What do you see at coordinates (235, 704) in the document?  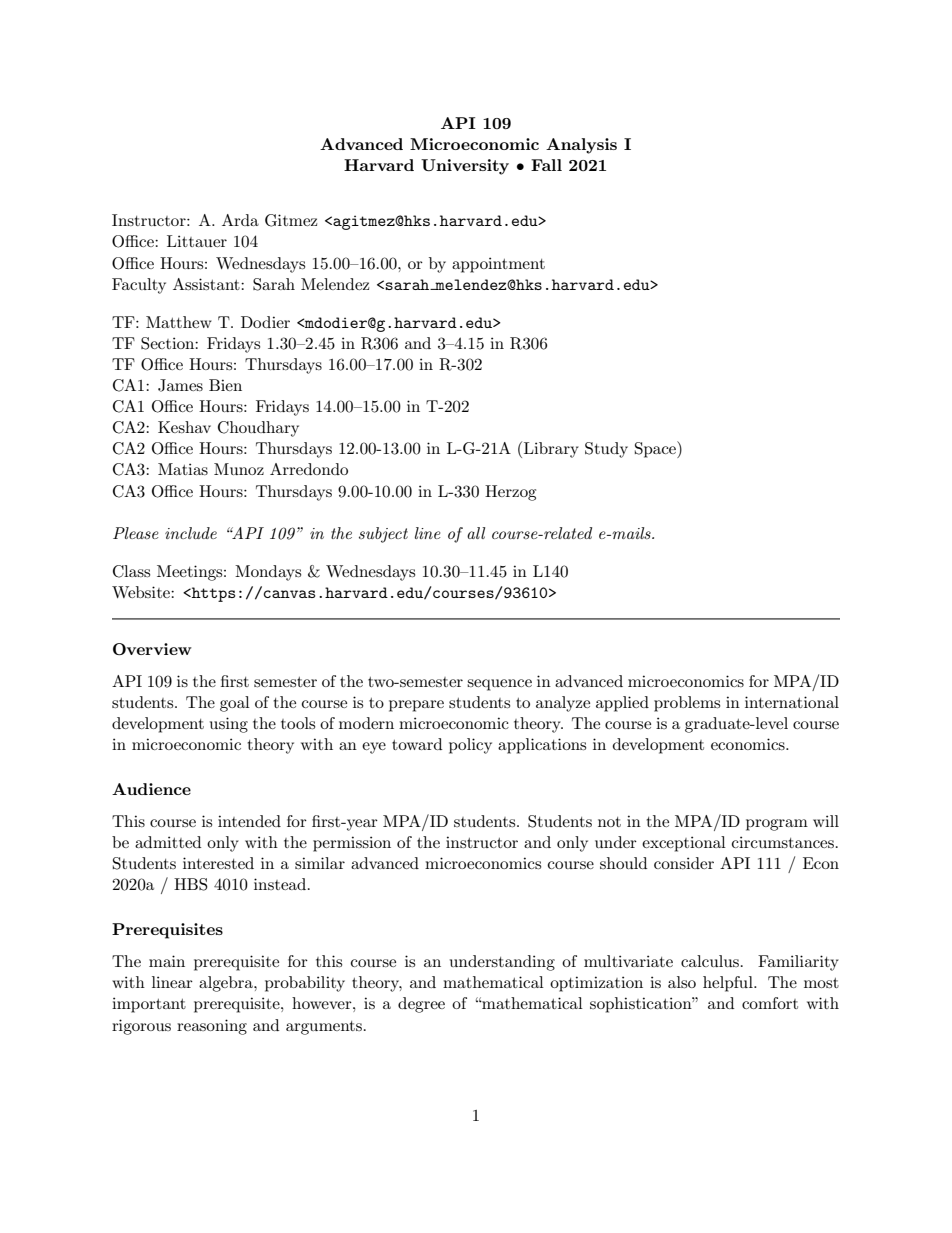 I see `goal` at bounding box center [235, 704].
